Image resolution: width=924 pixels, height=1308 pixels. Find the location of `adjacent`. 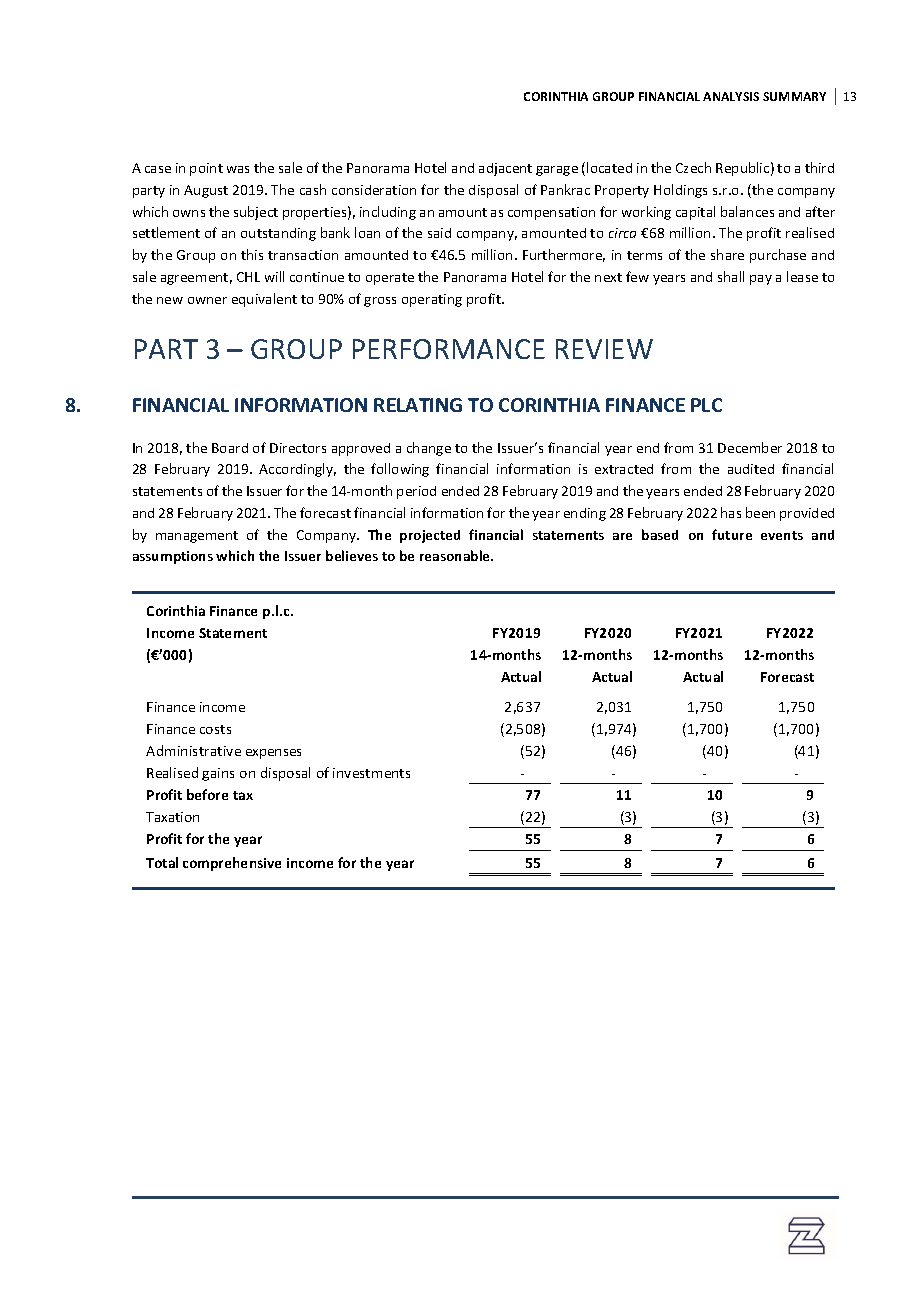

adjacent is located at coordinates (505, 169).
